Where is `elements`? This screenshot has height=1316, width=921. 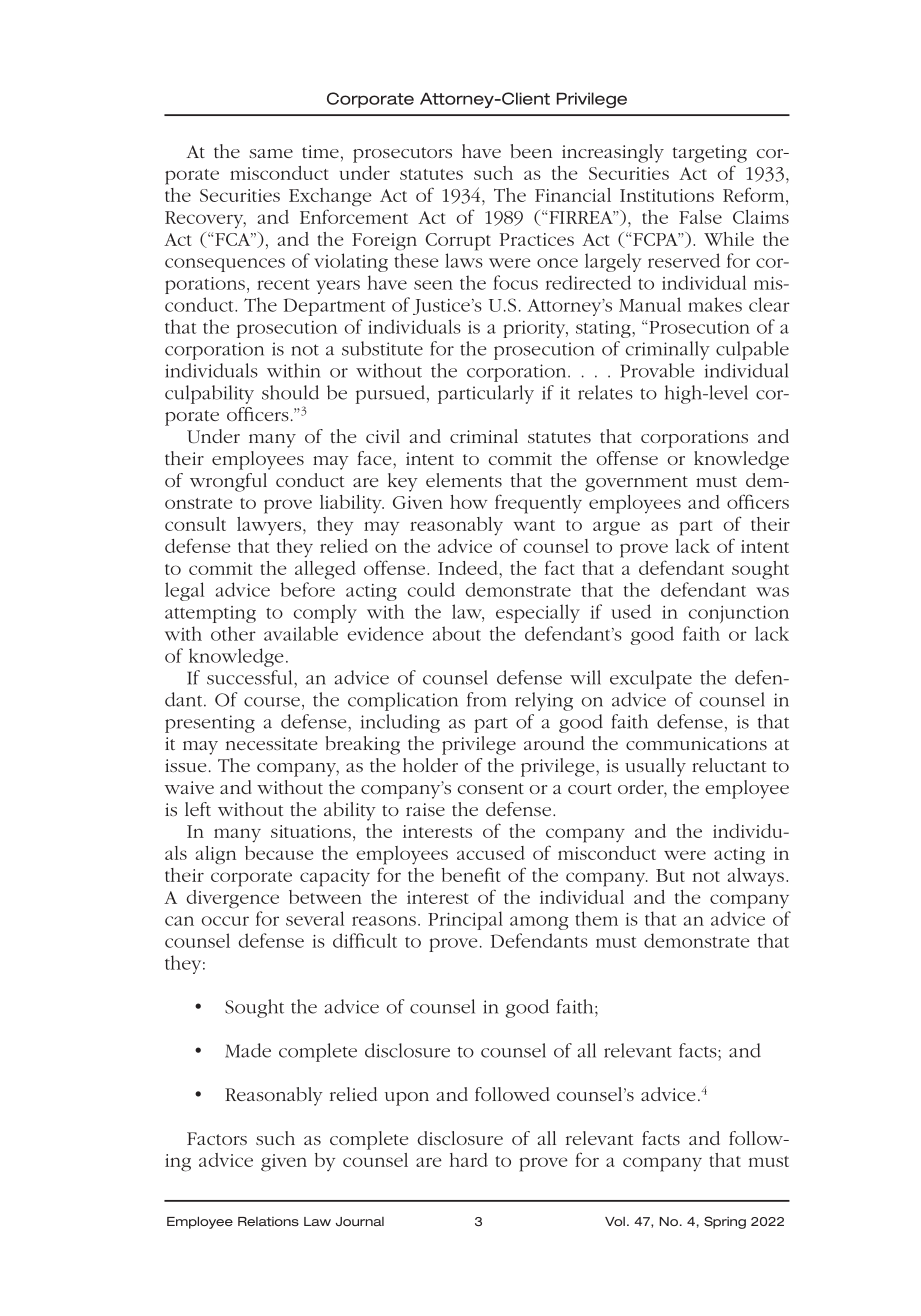
elements is located at coordinates (464, 480).
